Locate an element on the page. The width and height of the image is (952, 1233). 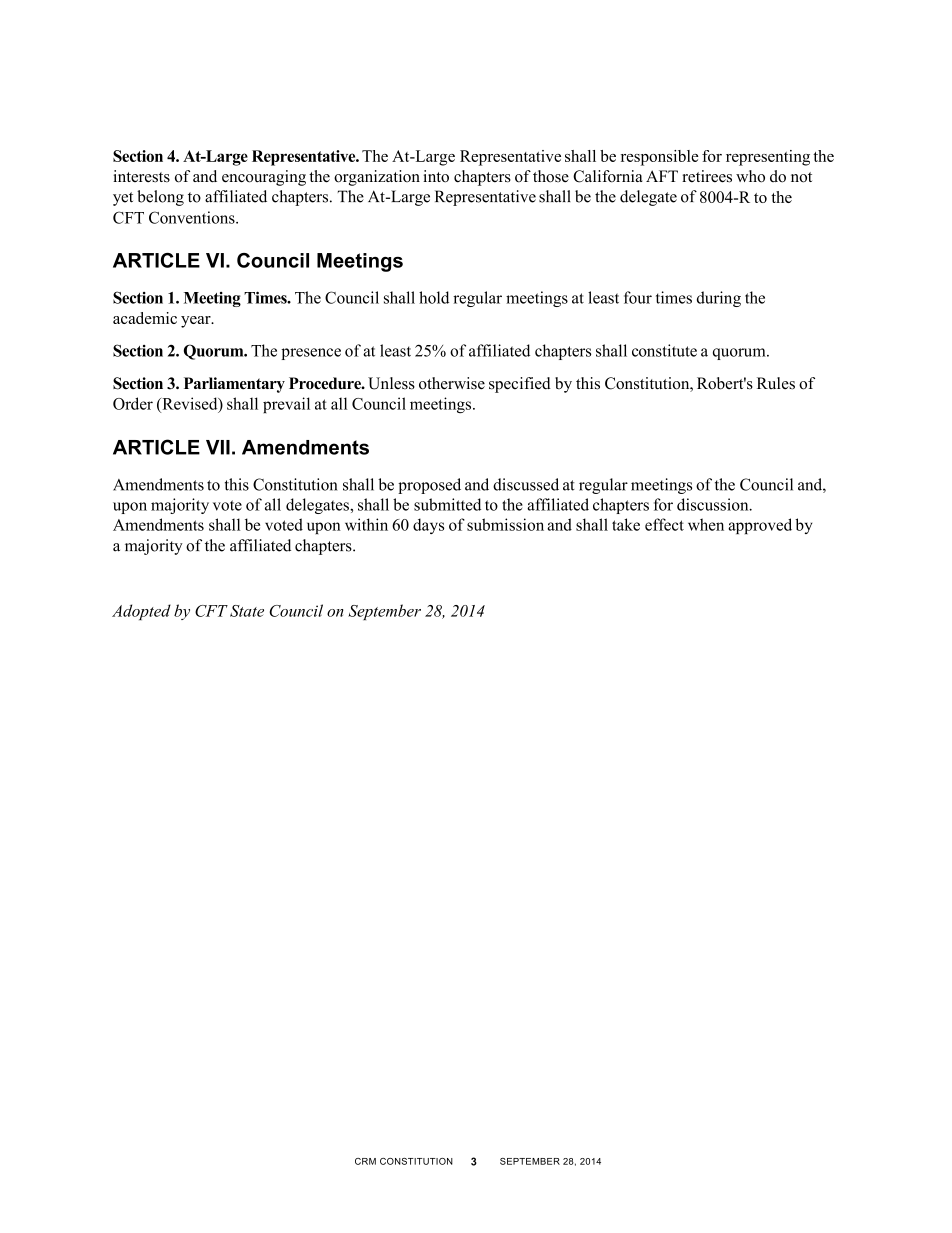
submission is located at coordinates (505, 524).
